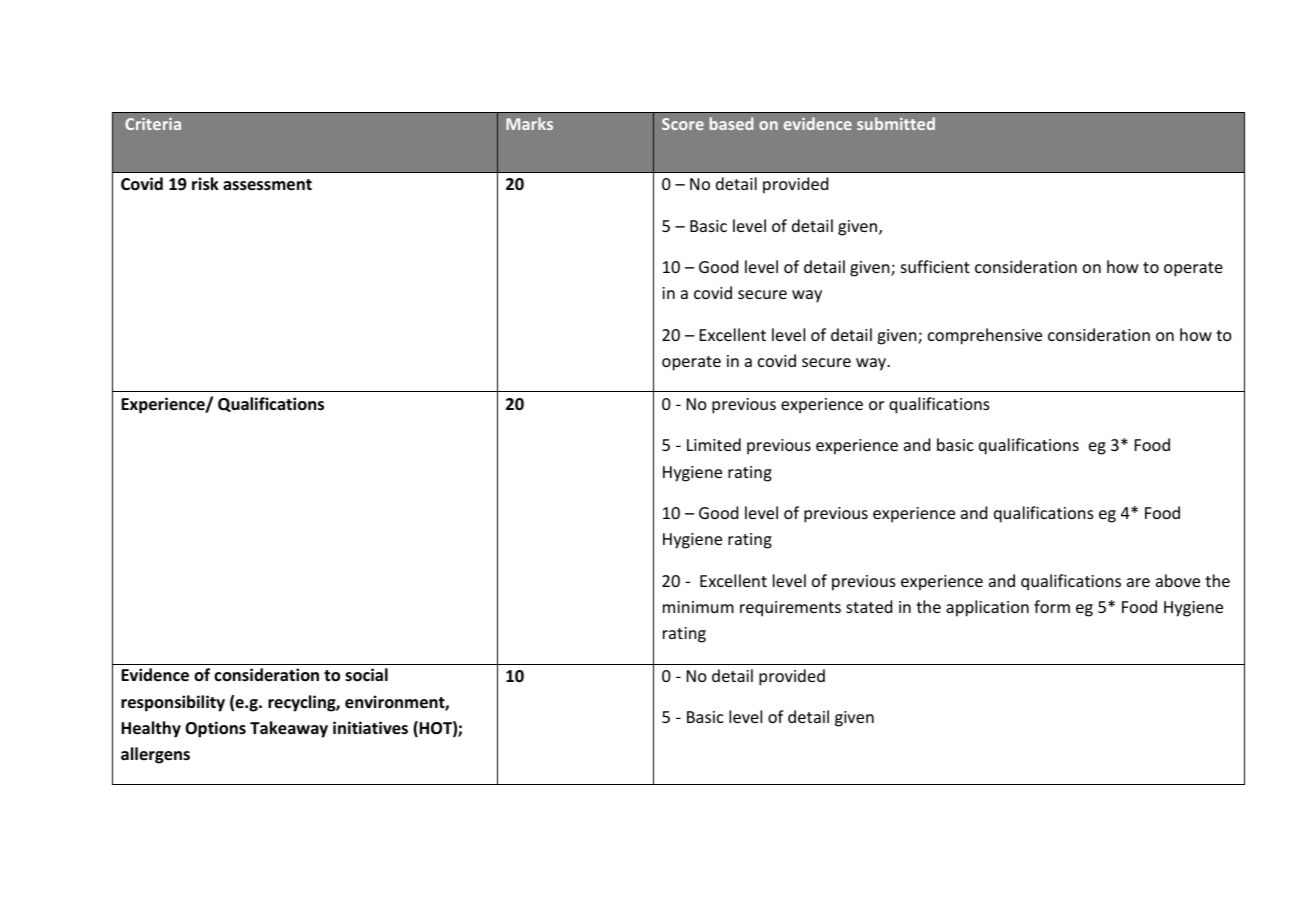 This screenshot has width=1308, height=924. I want to click on assessment, so click(267, 185).
